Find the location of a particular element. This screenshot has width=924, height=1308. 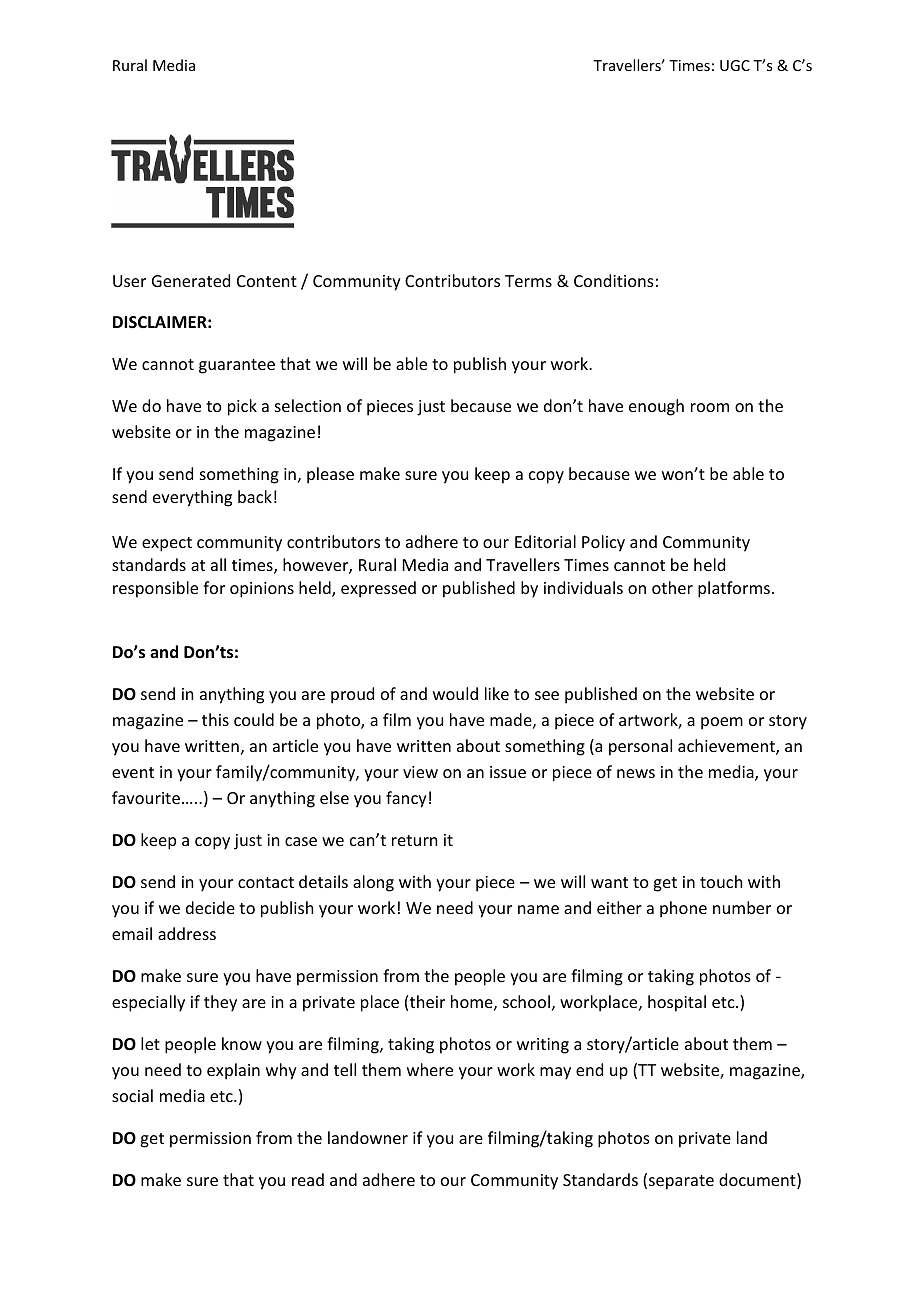

other is located at coordinates (672, 587).
